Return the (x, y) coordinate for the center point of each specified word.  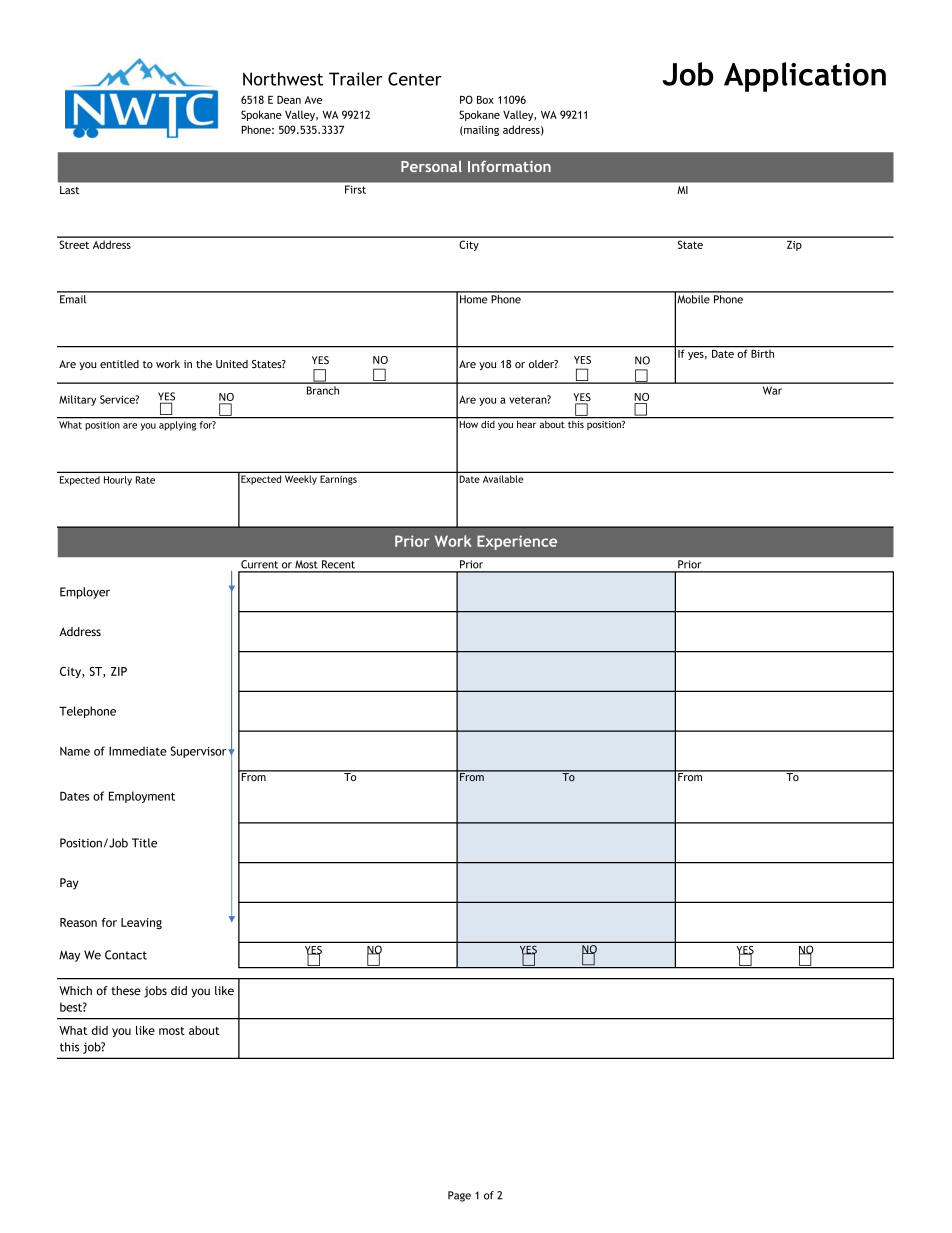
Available (503, 479)
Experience (517, 542)
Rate (145, 480)
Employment (142, 797)
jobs (155, 992)
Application (805, 77)
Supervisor (200, 752)
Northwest (283, 79)
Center (415, 79)
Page (459, 1196)
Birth (763, 352)
